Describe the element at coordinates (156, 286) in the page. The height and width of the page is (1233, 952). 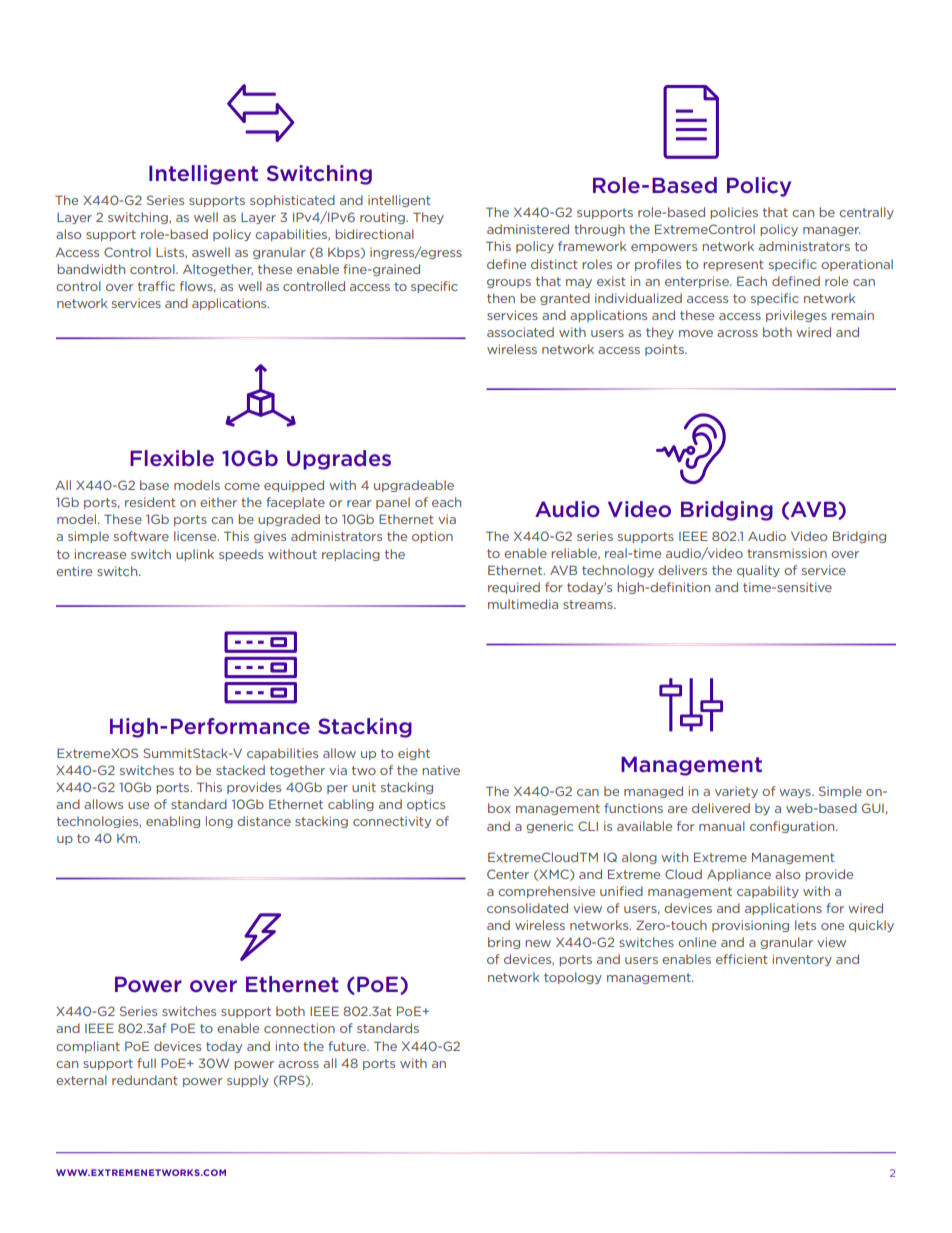
I see `traffic` at that location.
